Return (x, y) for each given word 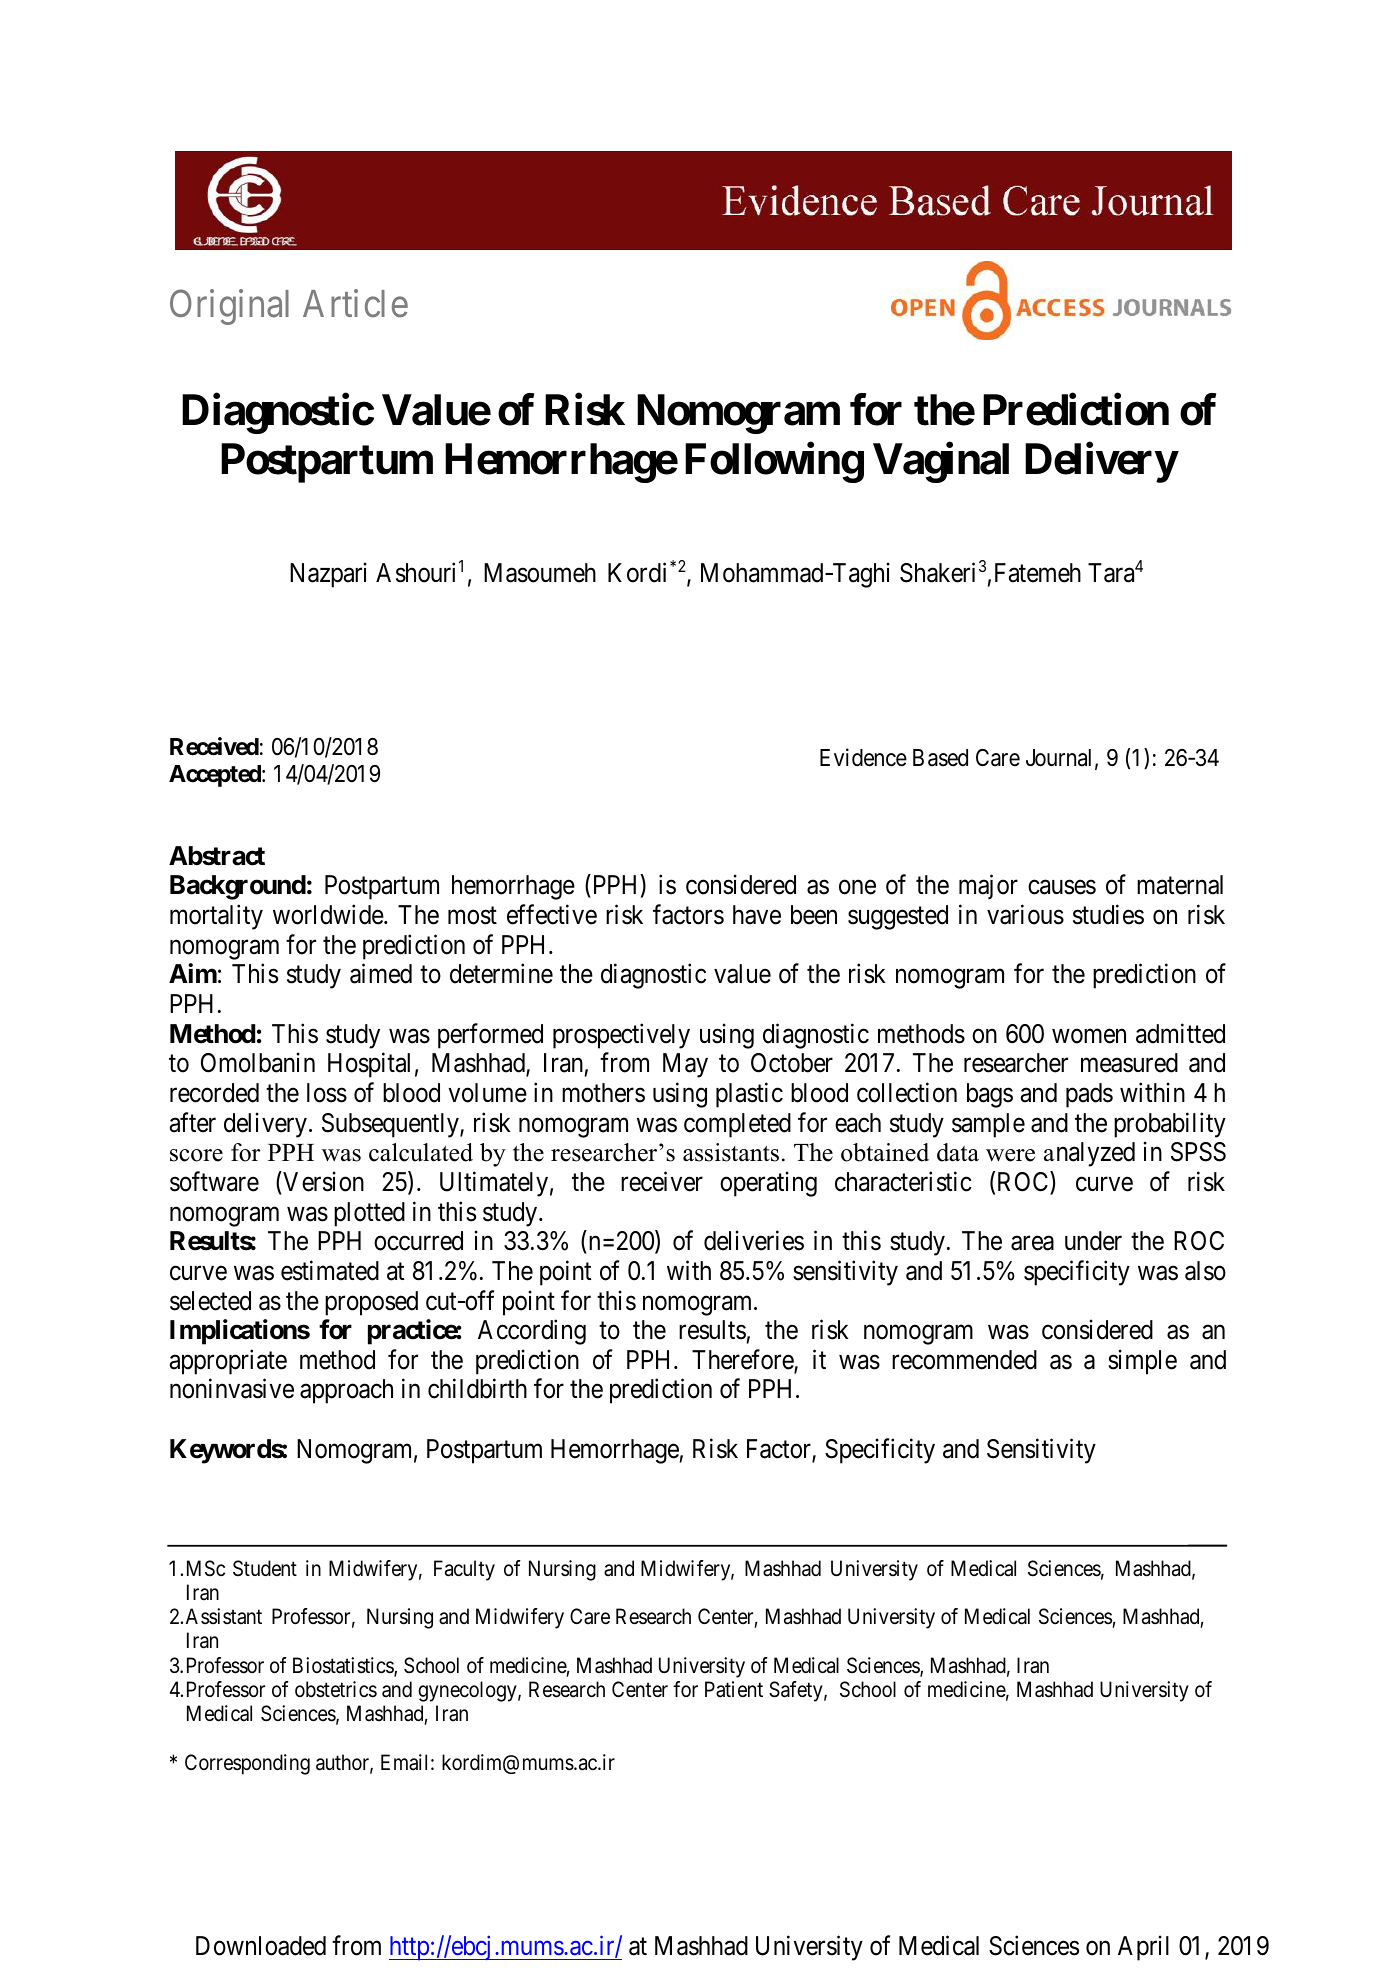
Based (940, 758)
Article (355, 304)
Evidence (863, 758)
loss (327, 1093)
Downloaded (261, 1946)
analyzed (1089, 1154)
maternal (1180, 885)
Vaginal (941, 463)
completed (737, 1125)
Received (214, 746)
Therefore (743, 1360)
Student (265, 1568)
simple (1142, 1362)
